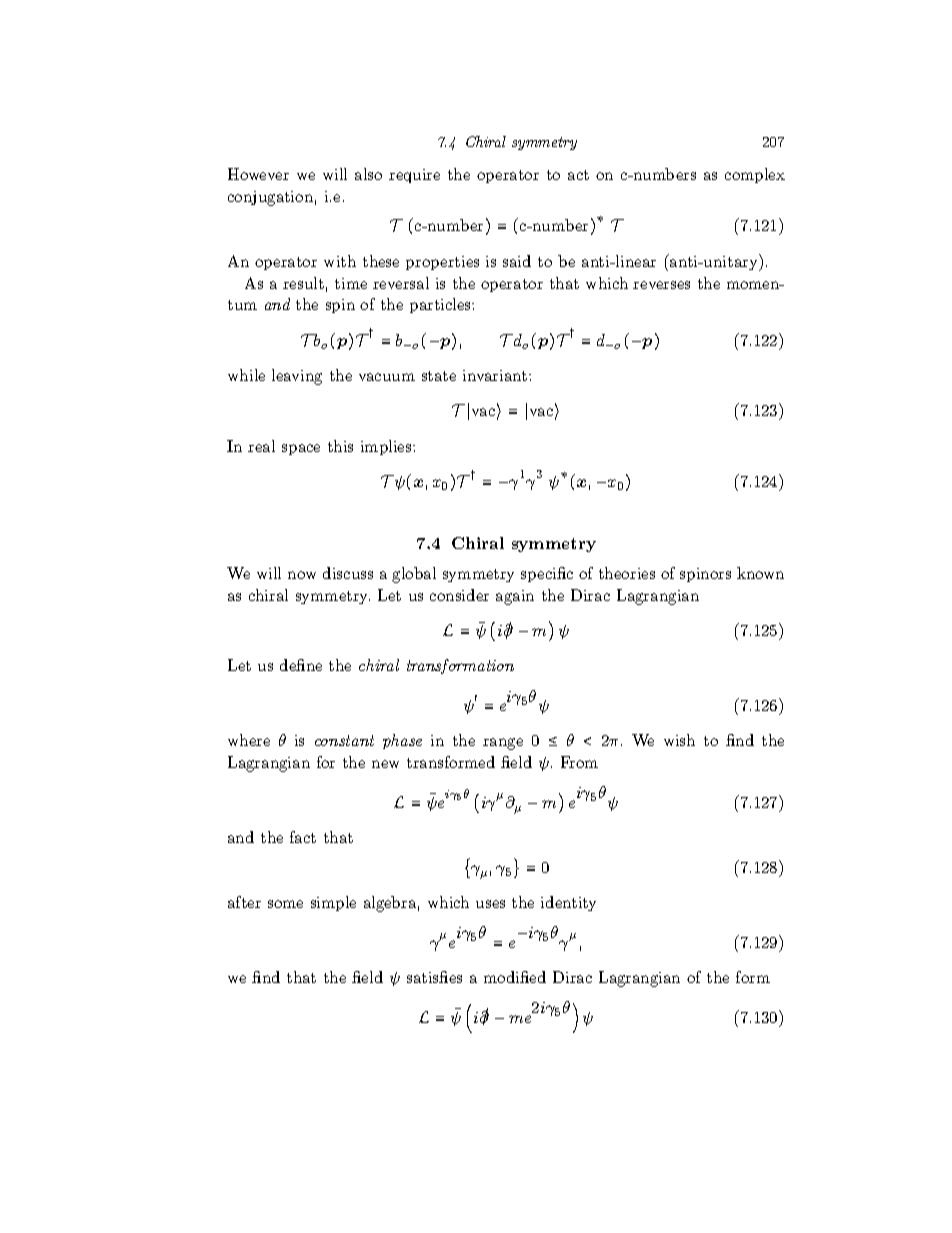 The image size is (952, 1233). What do you see at coordinates (258, 174) in the document?
I see `However` at bounding box center [258, 174].
